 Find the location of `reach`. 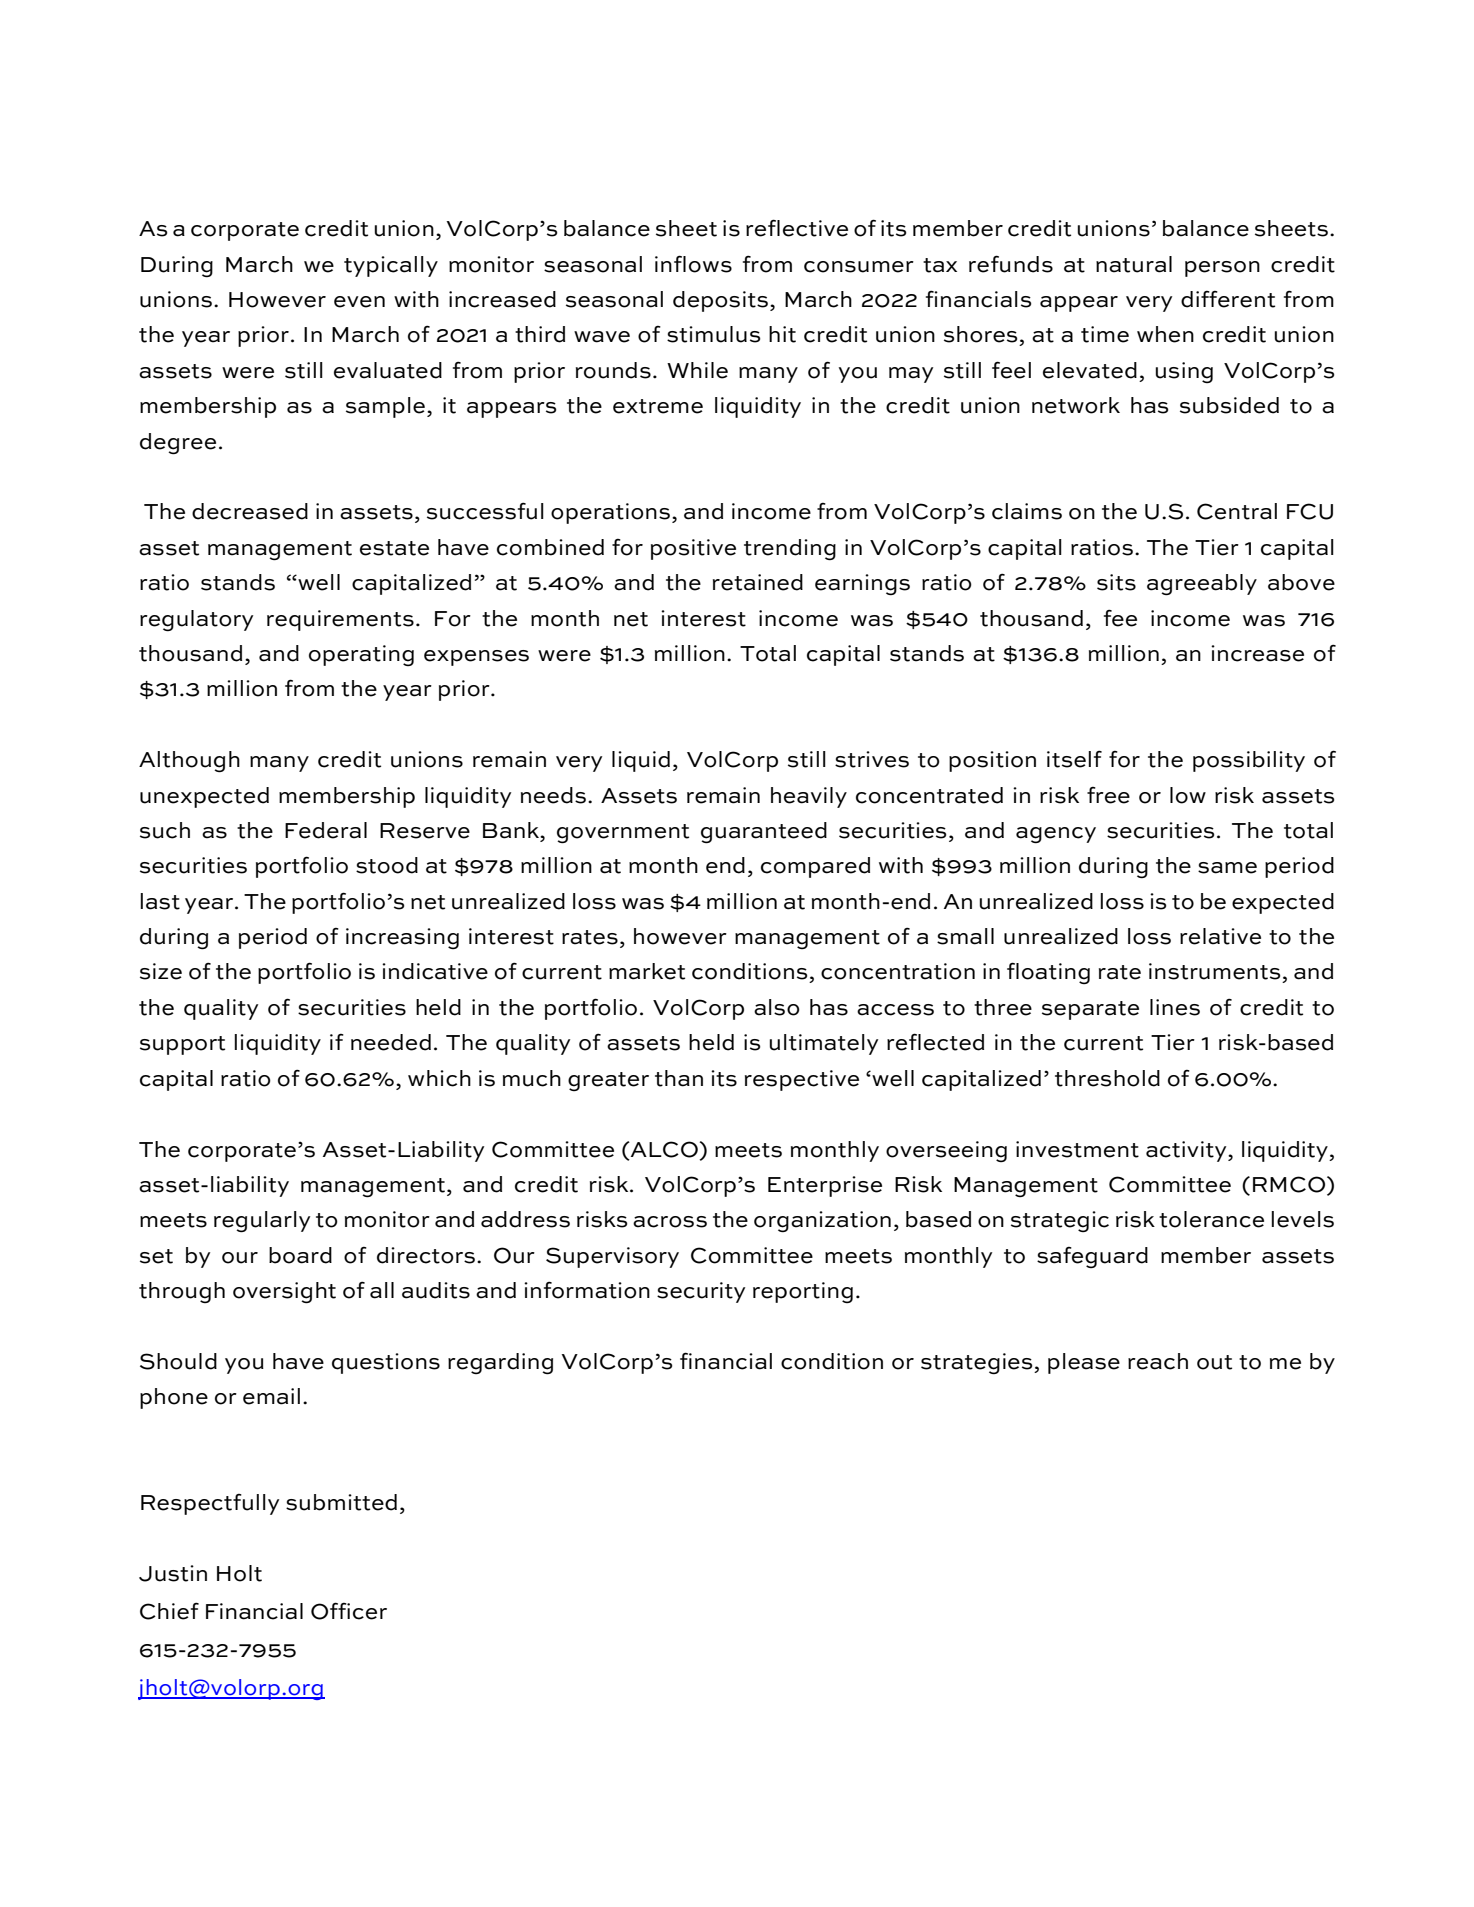

reach is located at coordinates (1158, 1361).
